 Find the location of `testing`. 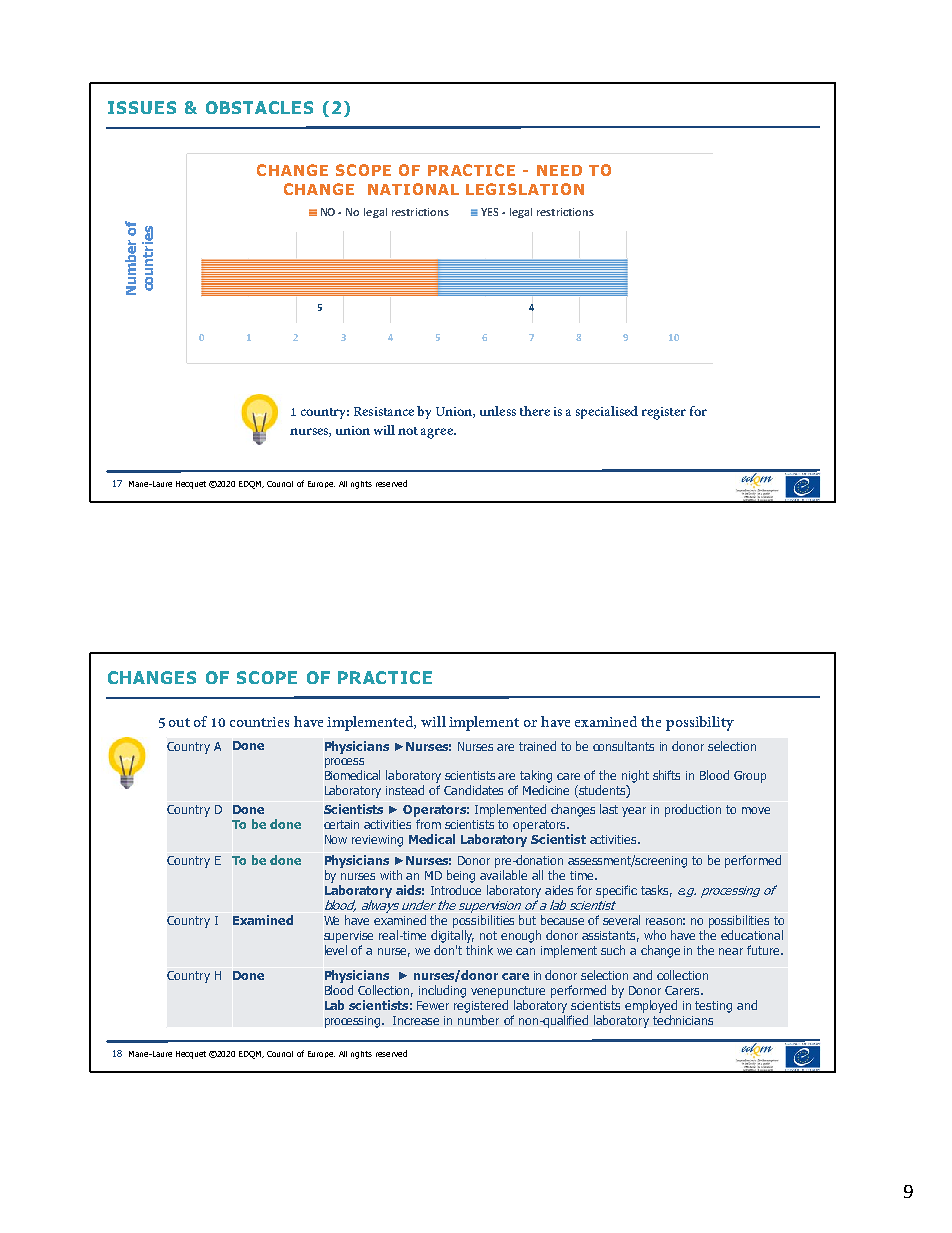

testing is located at coordinates (713, 1007).
